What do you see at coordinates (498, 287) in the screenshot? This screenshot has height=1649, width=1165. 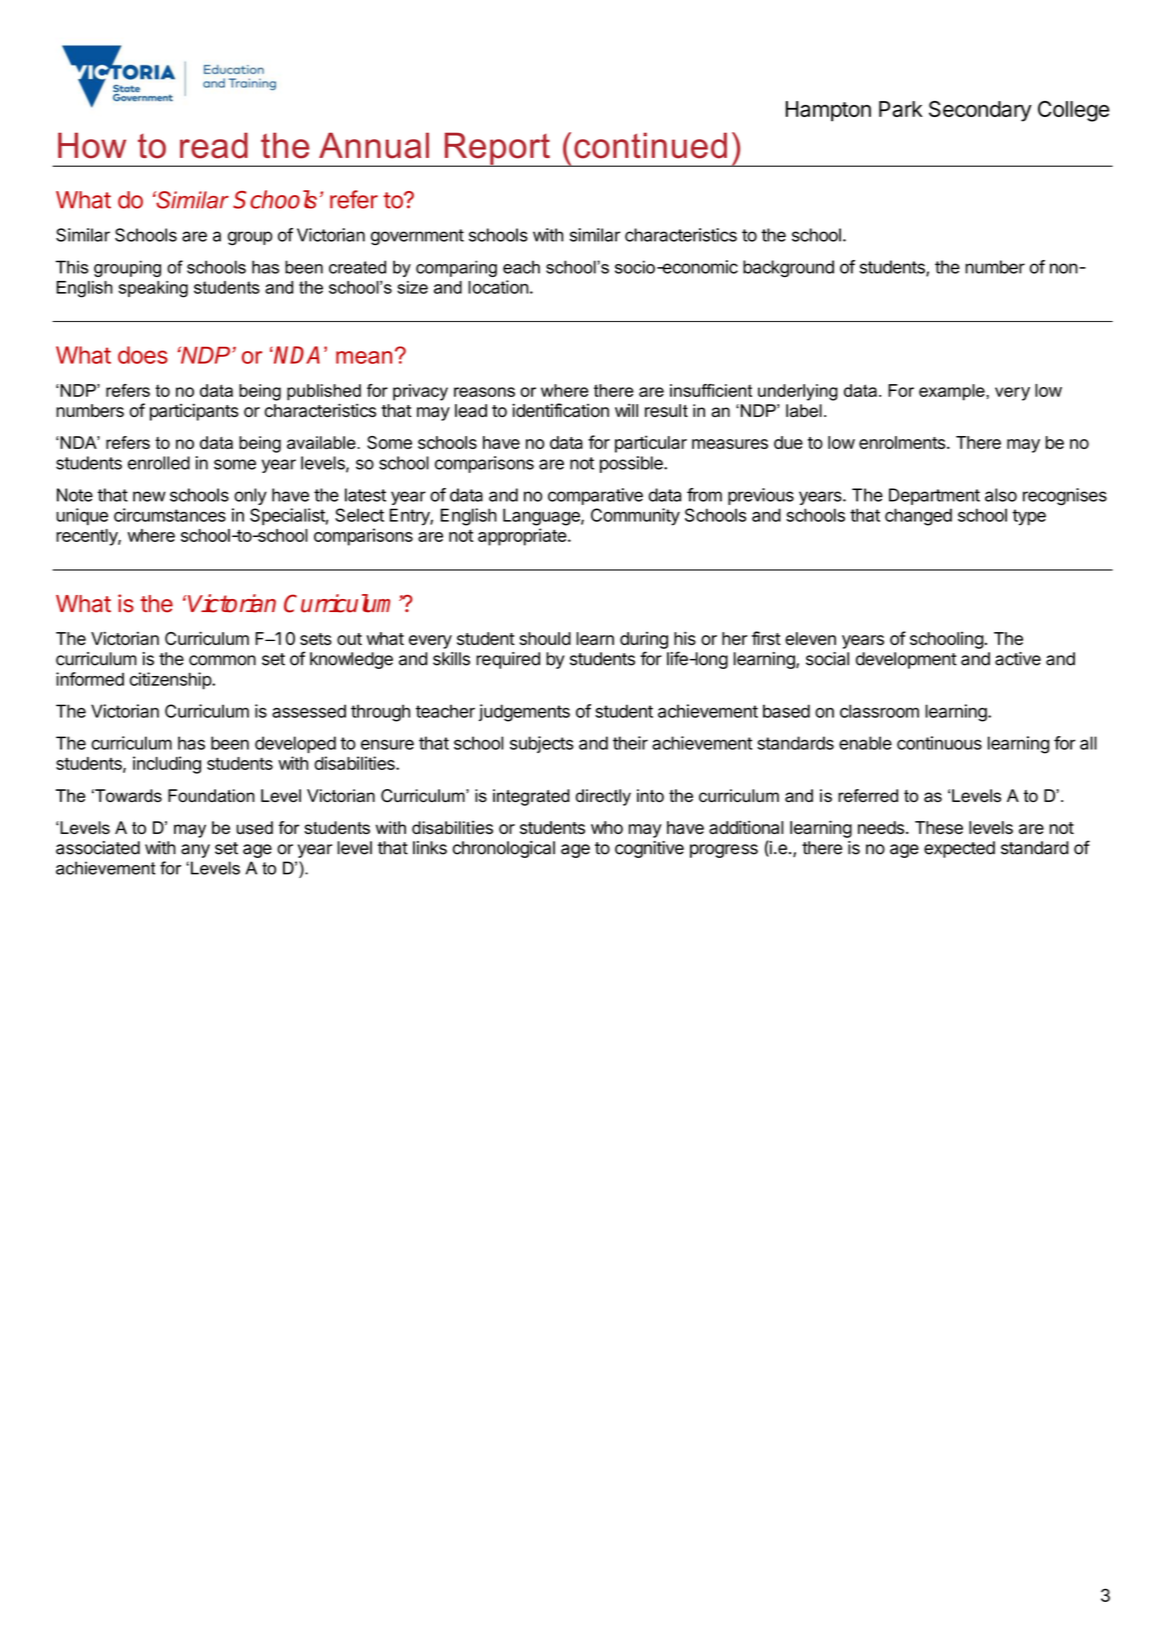 I see `location` at bounding box center [498, 287].
